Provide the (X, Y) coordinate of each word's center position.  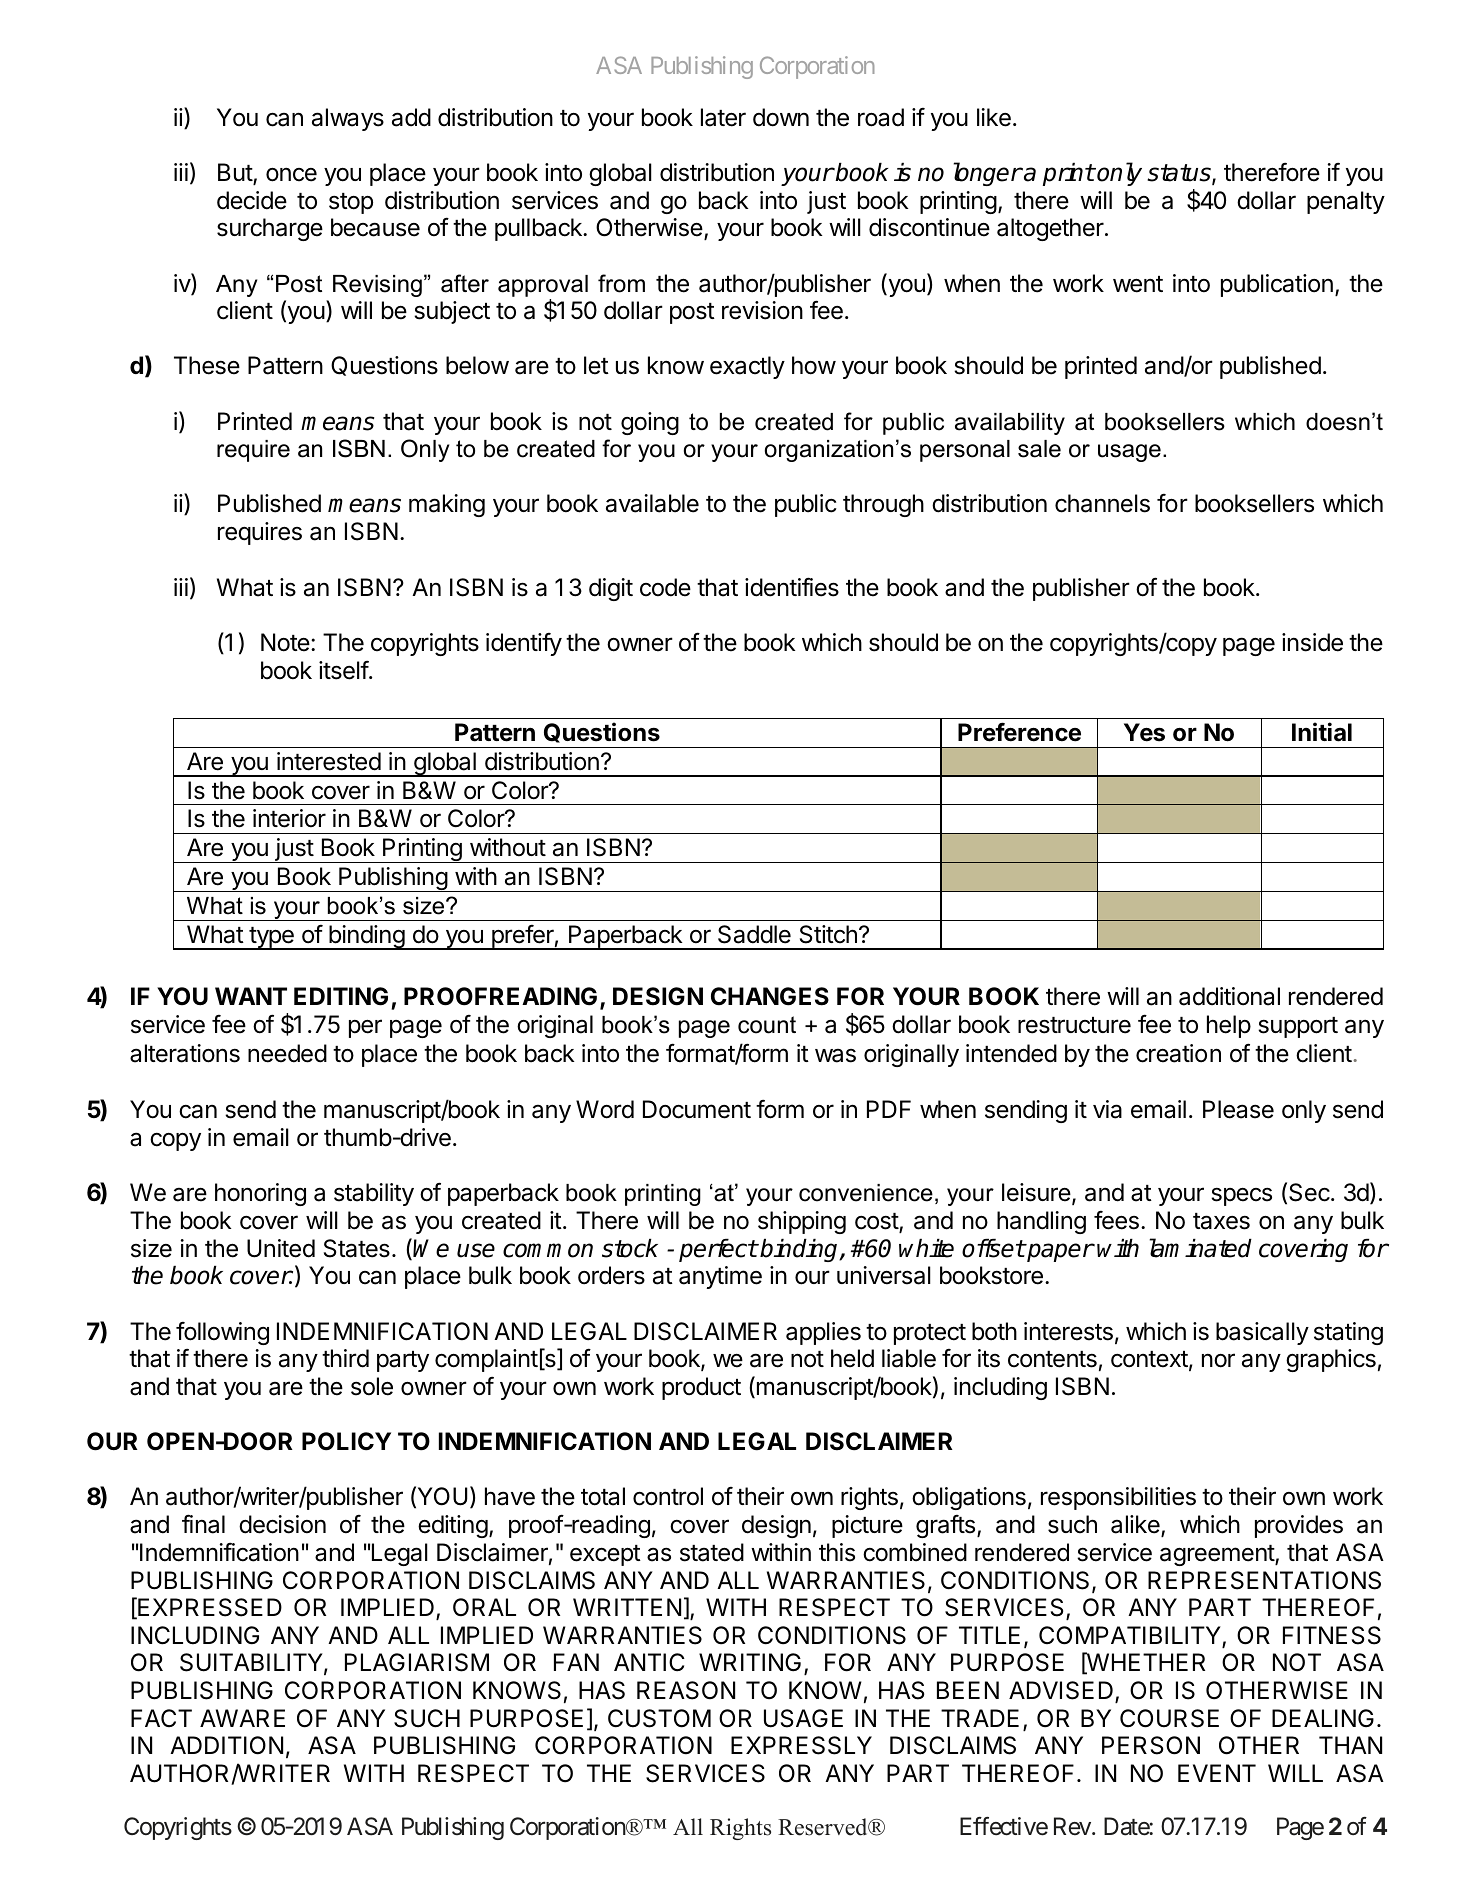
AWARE (242, 1718)
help (1229, 1026)
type (271, 938)
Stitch (828, 934)
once (291, 175)
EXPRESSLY (801, 1745)
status (1180, 174)
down (781, 117)
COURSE (1169, 1718)
